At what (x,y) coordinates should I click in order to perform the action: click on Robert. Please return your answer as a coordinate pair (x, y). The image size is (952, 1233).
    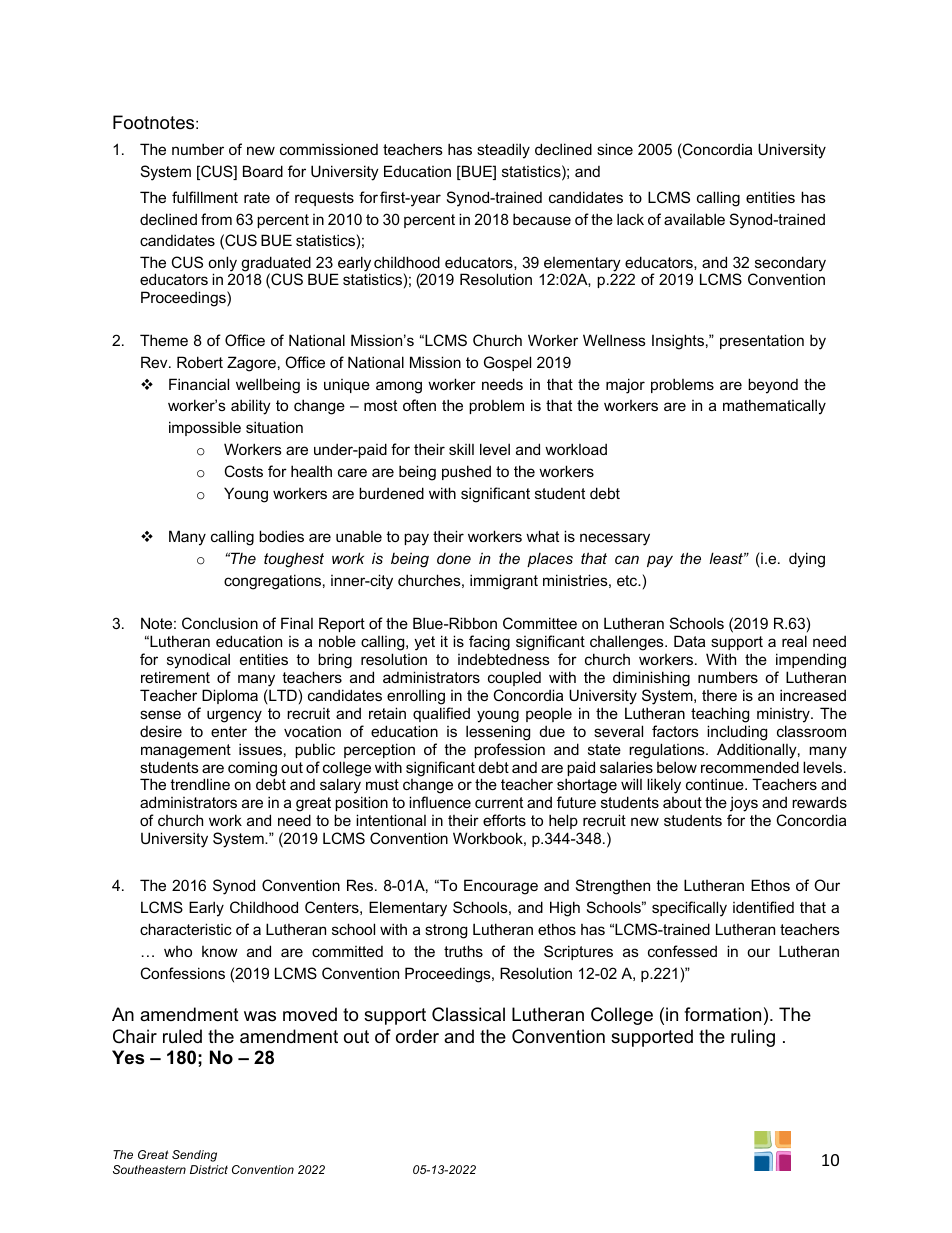
    Looking at the image, I should click on (200, 362).
